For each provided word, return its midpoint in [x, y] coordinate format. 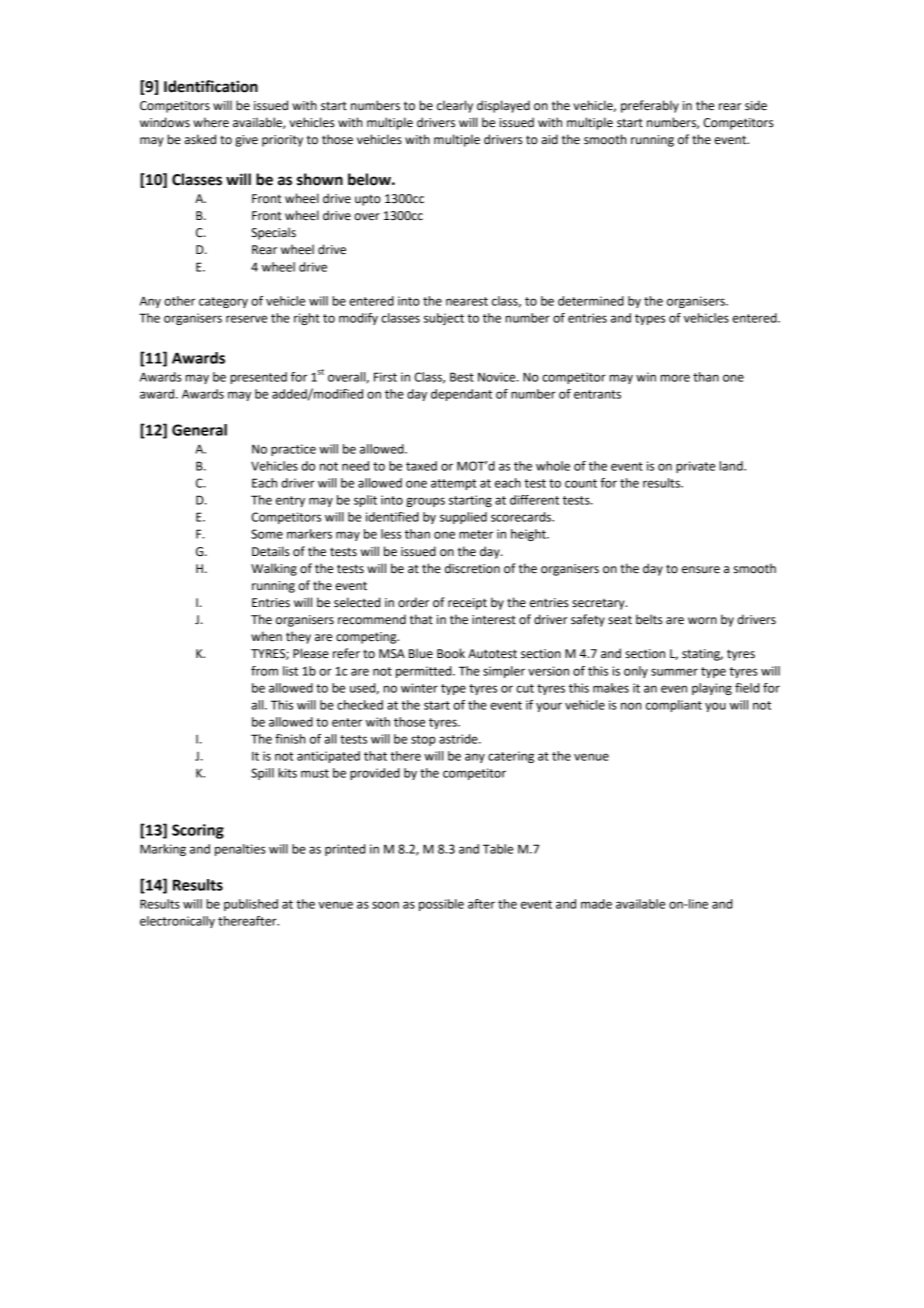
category [223, 302]
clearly [455, 106]
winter [419, 688]
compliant [674, 706]
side [756, 105]
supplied [463, 518]
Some [267, 534]
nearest [467, 301]
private [695, 467]
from [264, 671]
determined [591, 301]
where [211, 122]
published [251, 905]
